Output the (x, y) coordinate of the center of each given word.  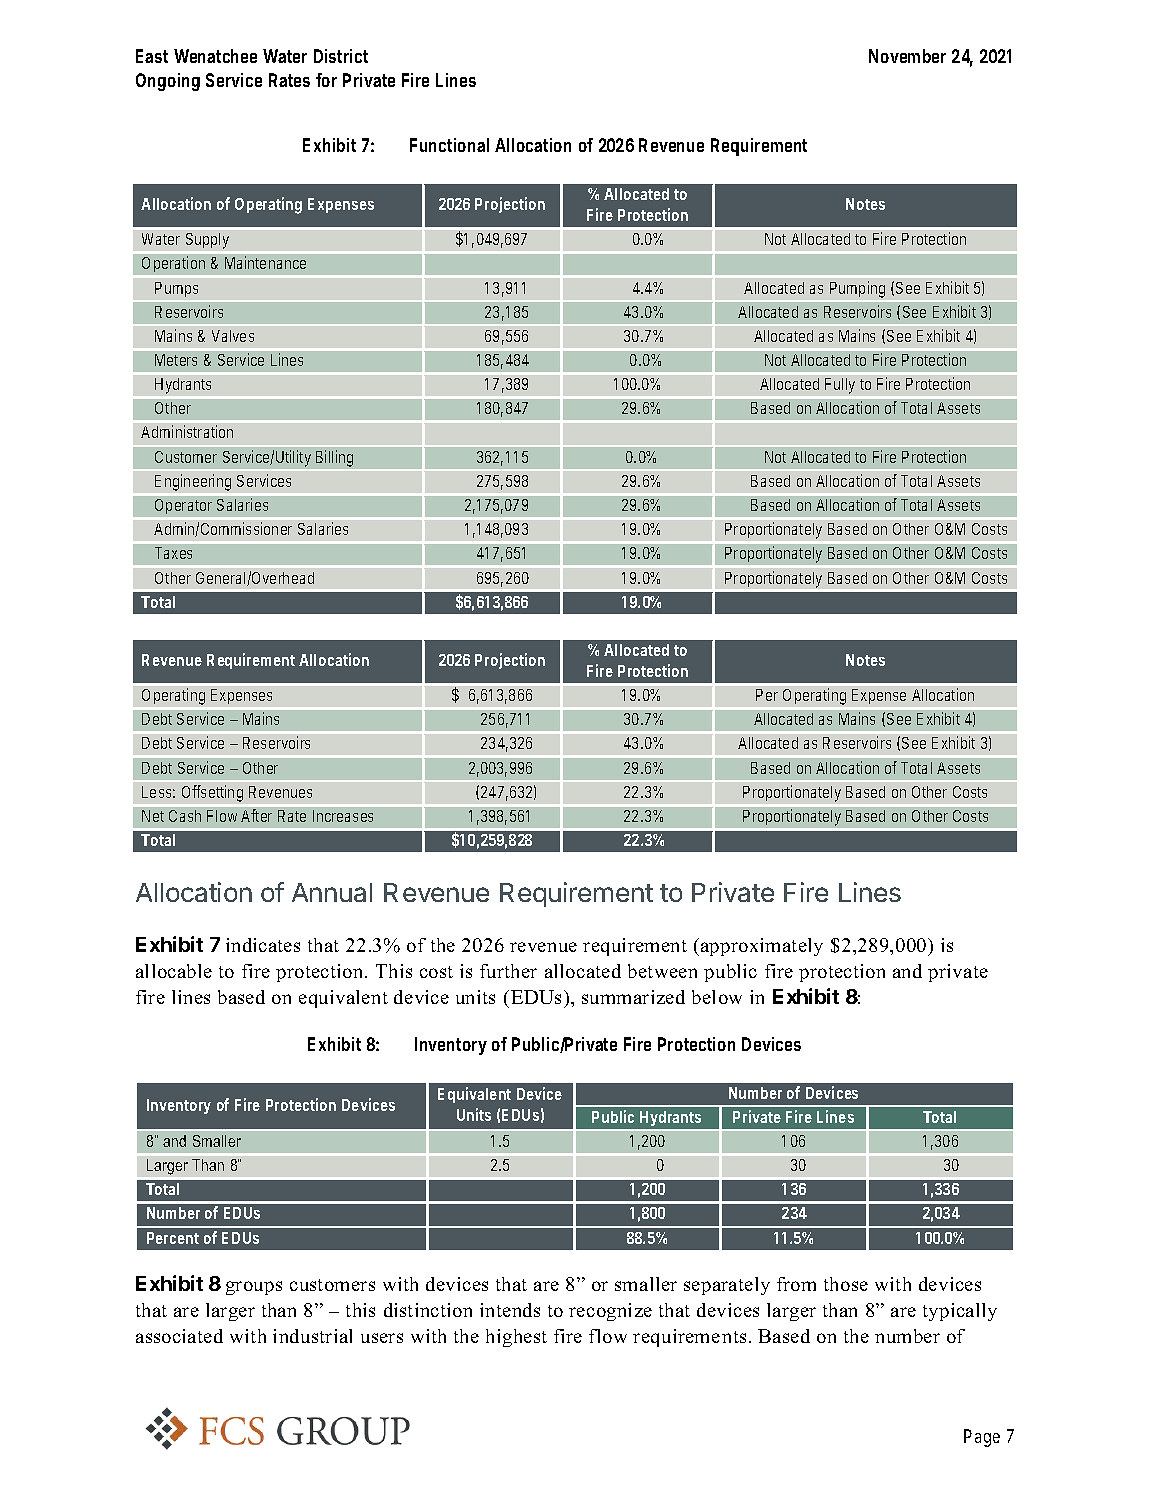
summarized (633, 997)
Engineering (193, 482)
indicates (263, 945)
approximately (762, 947)
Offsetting (212, 793)
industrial (312, 1336)
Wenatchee (215, 56)
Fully (840, 386)
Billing (334, 458)
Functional (449, 145)
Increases (343, 816)
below (717, 997)
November (907, 56)
